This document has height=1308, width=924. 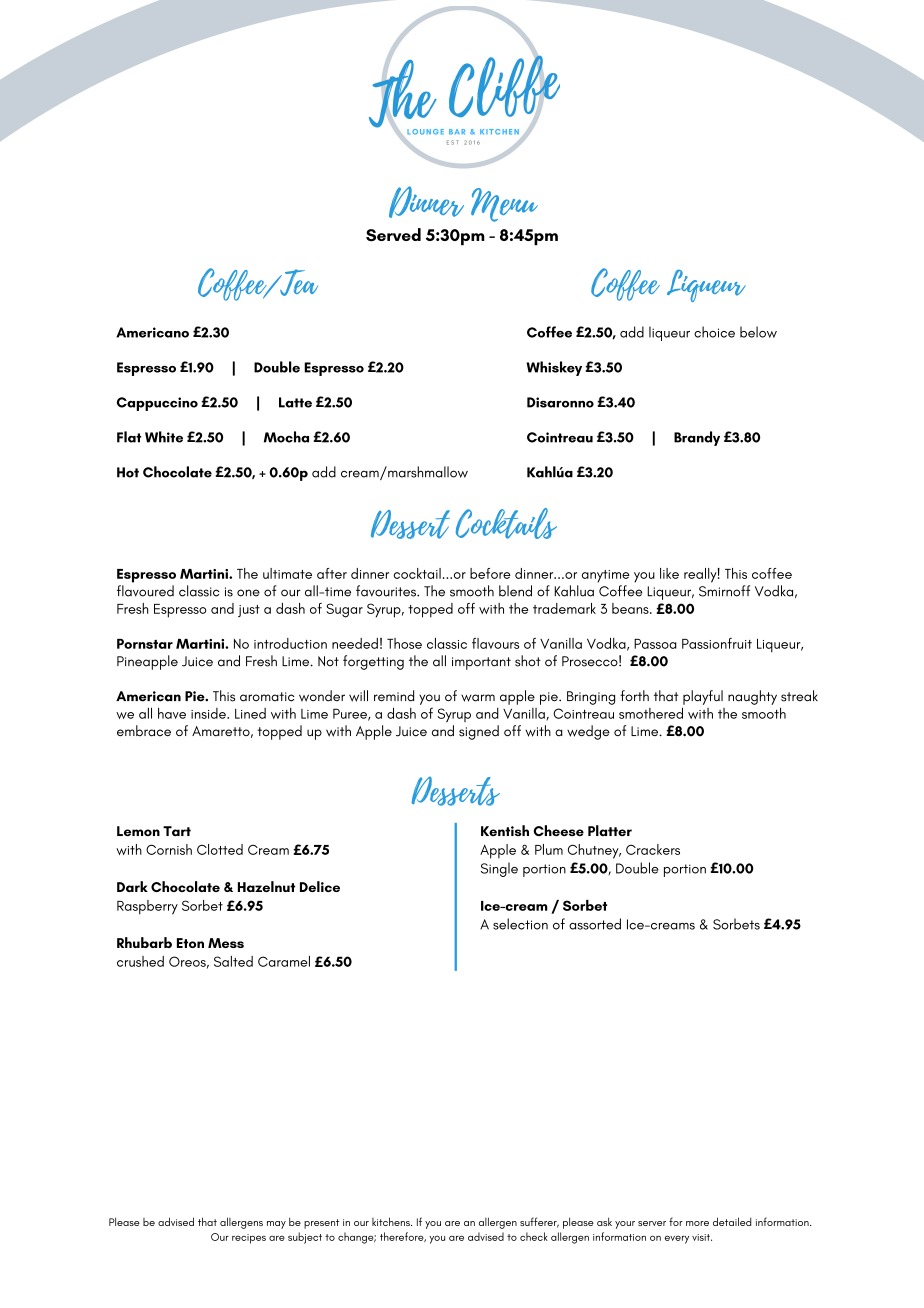 What do you see at coordinates (724, 591) in the document?
I see `Smirnoff` at bounding box center [724, 591].
